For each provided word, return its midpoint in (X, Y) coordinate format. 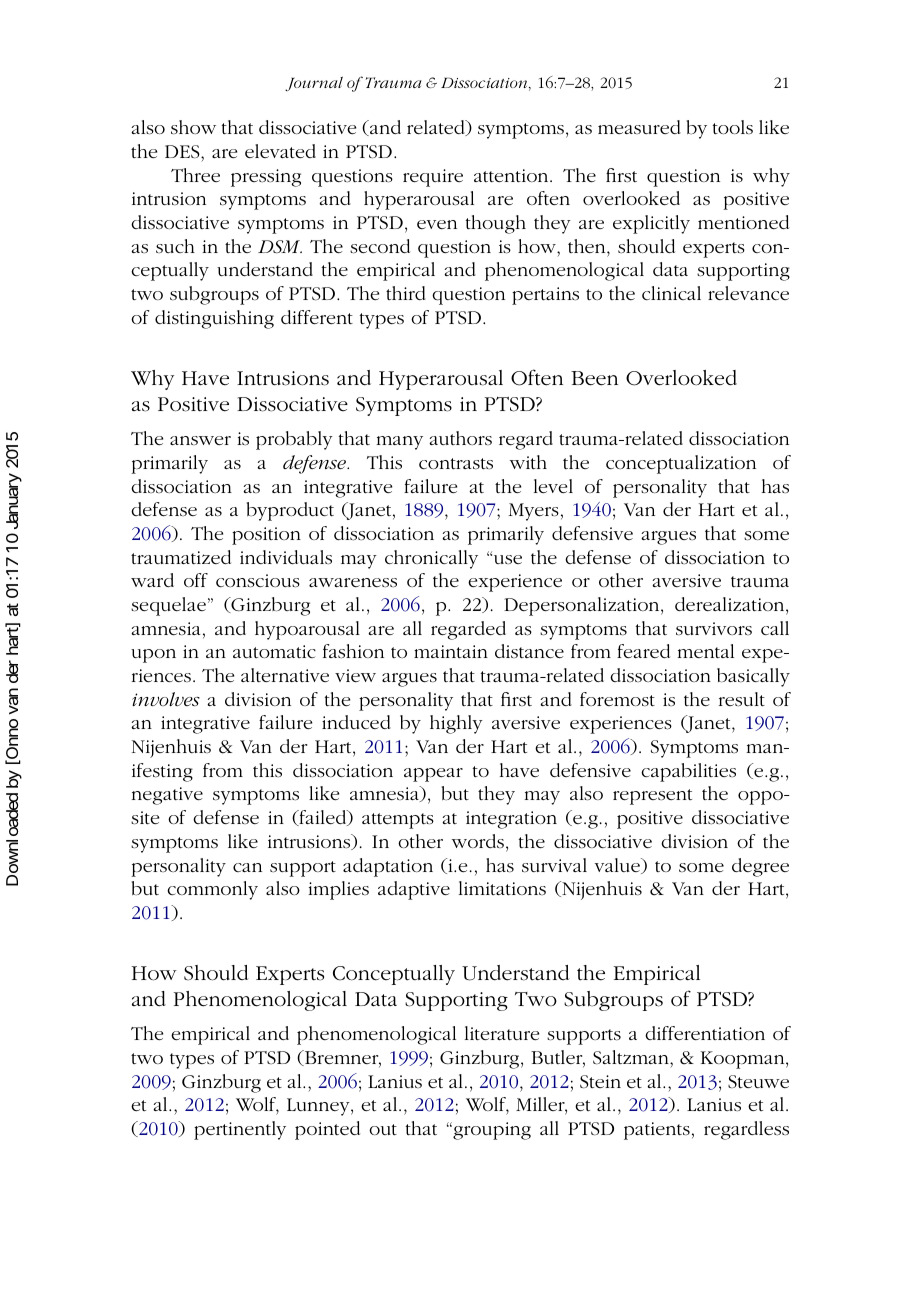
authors (460, 438)
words (478, 841)
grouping (491, 1131)
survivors (714, 629)
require (433, 178)
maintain (451, 651)
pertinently (240, 1130)
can (247, 867)
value (618, 866)
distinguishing (214, 319)
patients (657, 1131)
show (193, 127)
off (196, 580)
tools (732, 127)
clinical (671, 293)
